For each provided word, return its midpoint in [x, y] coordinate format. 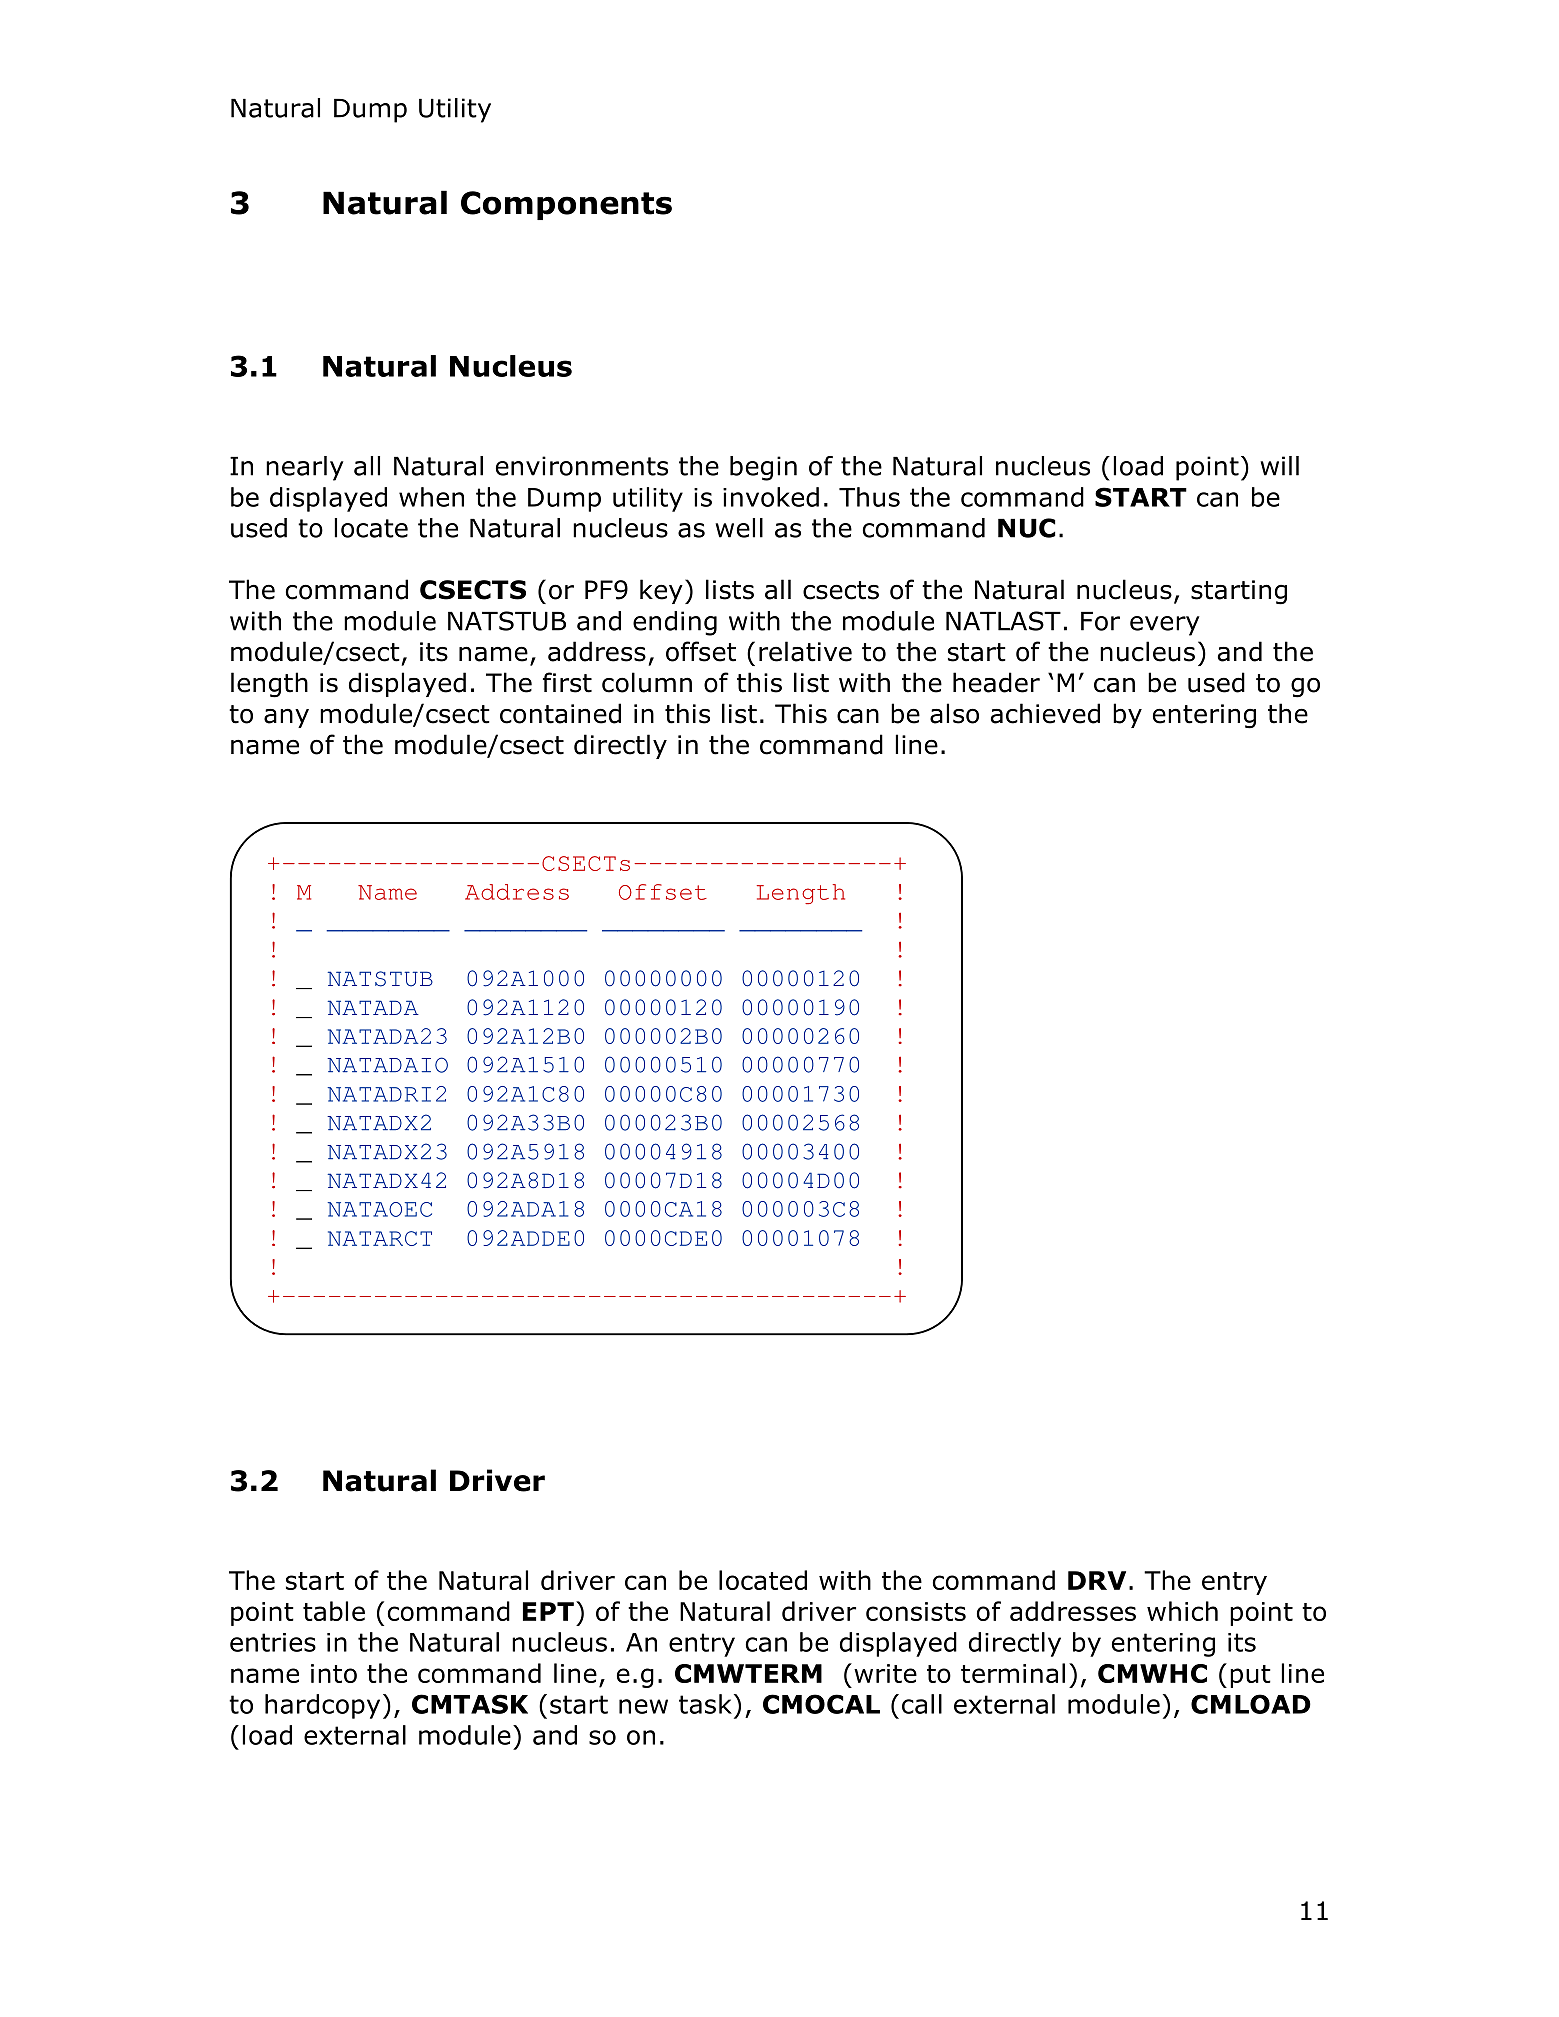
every [1165, 626]
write [885, 1673]
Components [566, 205]
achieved [1045, 713]
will [1279, 466]
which [1182, 1611]
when [431, 497]
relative [805, 651]
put [1250, 1676]
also [954, 713]
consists [916, 1611]
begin [763, 468]
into [334, 1673]
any [286, 718]
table [334, 1611]
